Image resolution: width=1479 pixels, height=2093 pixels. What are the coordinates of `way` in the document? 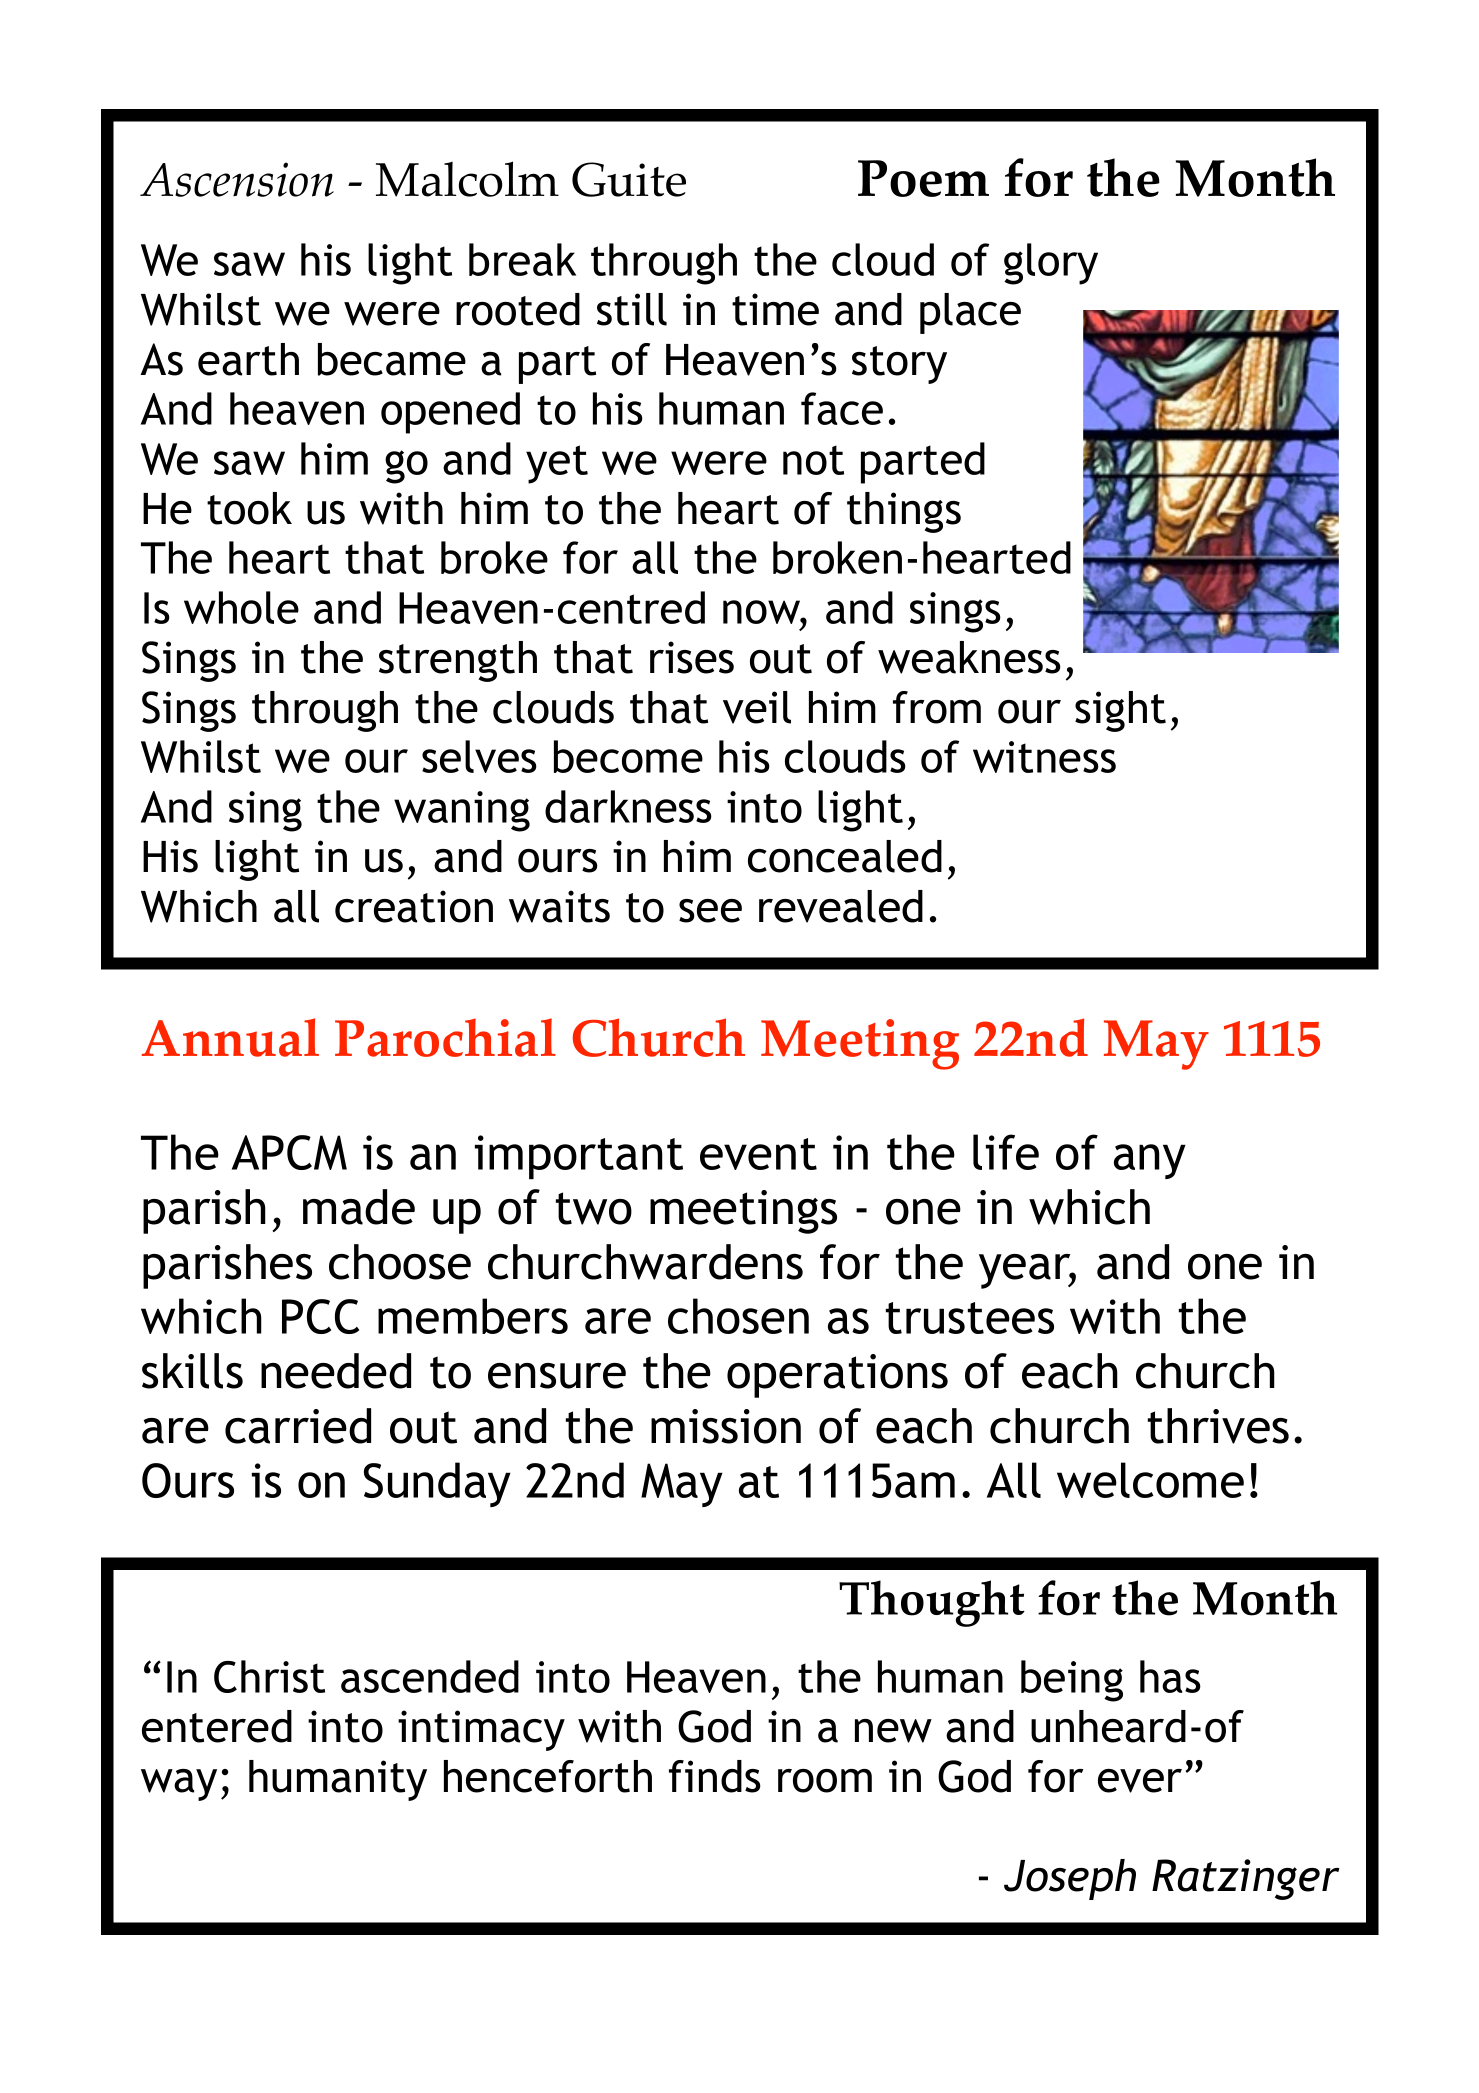 It's located at (179, 1785).
